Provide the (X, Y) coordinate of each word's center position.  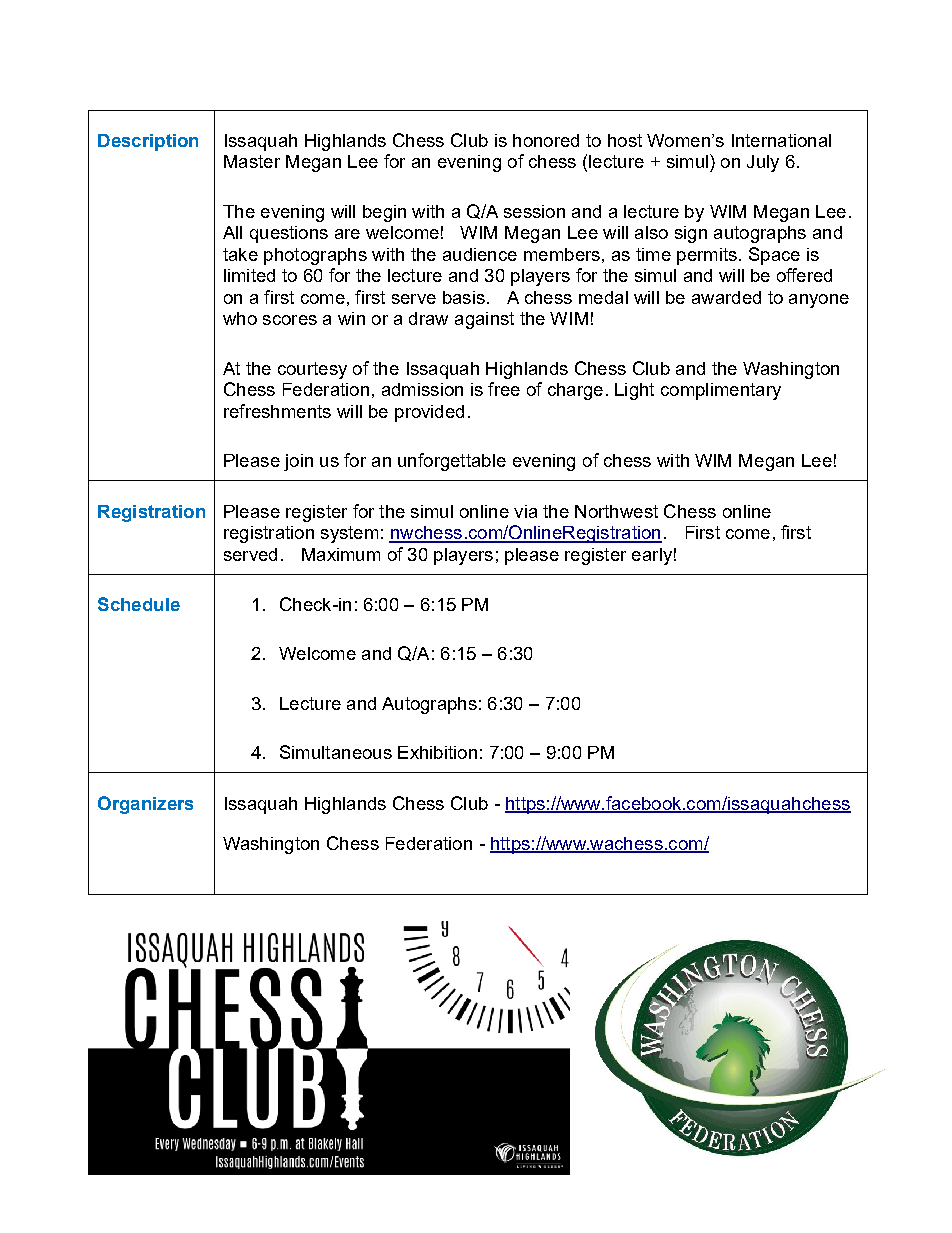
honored (546, 140)
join (298, 462)
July (763, 163)
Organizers (145, 805)
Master (252, 161)
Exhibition (437, 752)
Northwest (616, 511)
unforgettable (452, 462)
